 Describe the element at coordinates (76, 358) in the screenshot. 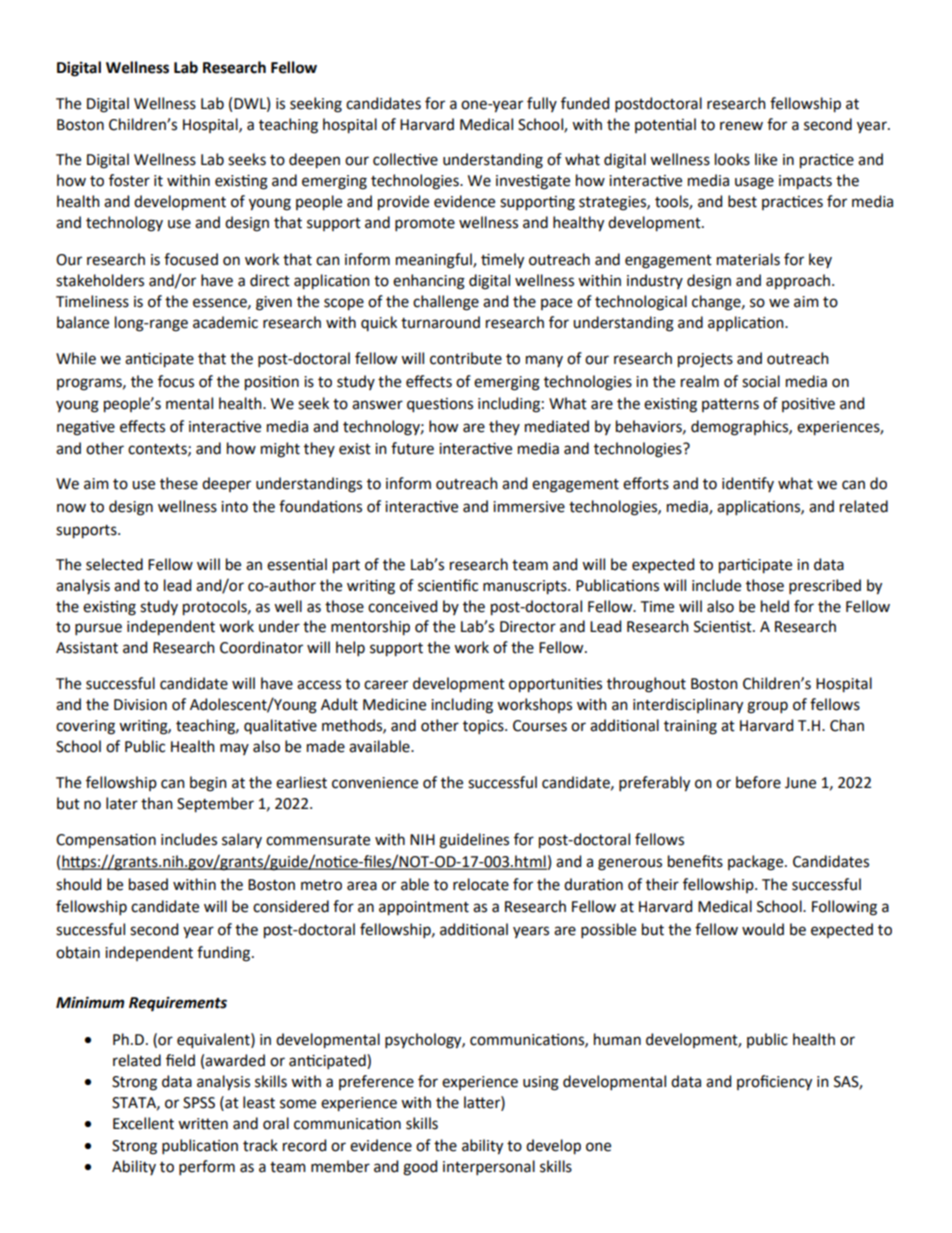

I see `While` at that location.
